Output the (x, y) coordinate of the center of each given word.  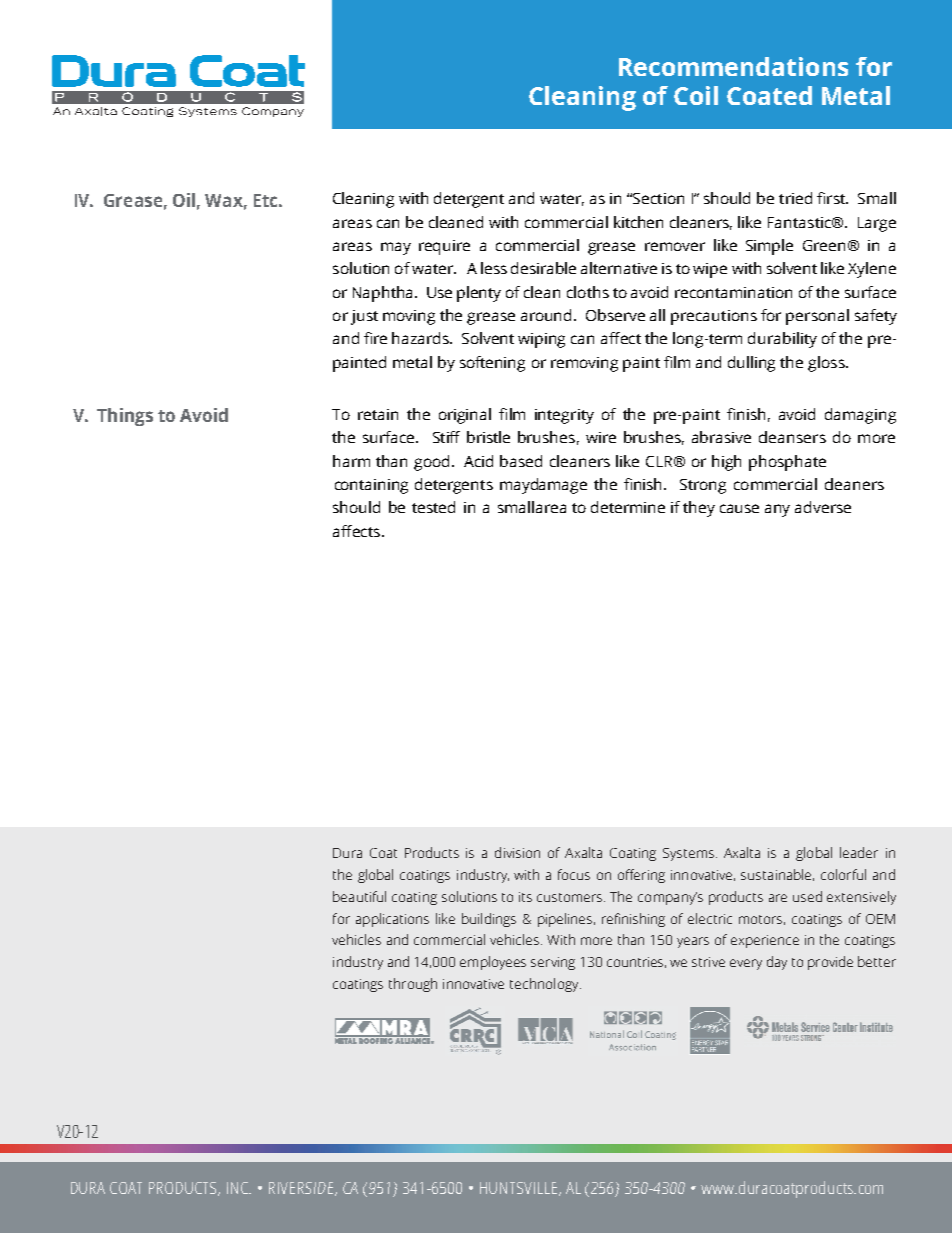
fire (375, 338)
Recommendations (733, 66)
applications (392, 920)
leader (859, 852)
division (517, 852)
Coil (696, 95)
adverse (823, 507)
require (444, 247)
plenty (479, 294)
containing (371, 486)
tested (433, 507)
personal (817, 317)
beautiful (359, 896)
